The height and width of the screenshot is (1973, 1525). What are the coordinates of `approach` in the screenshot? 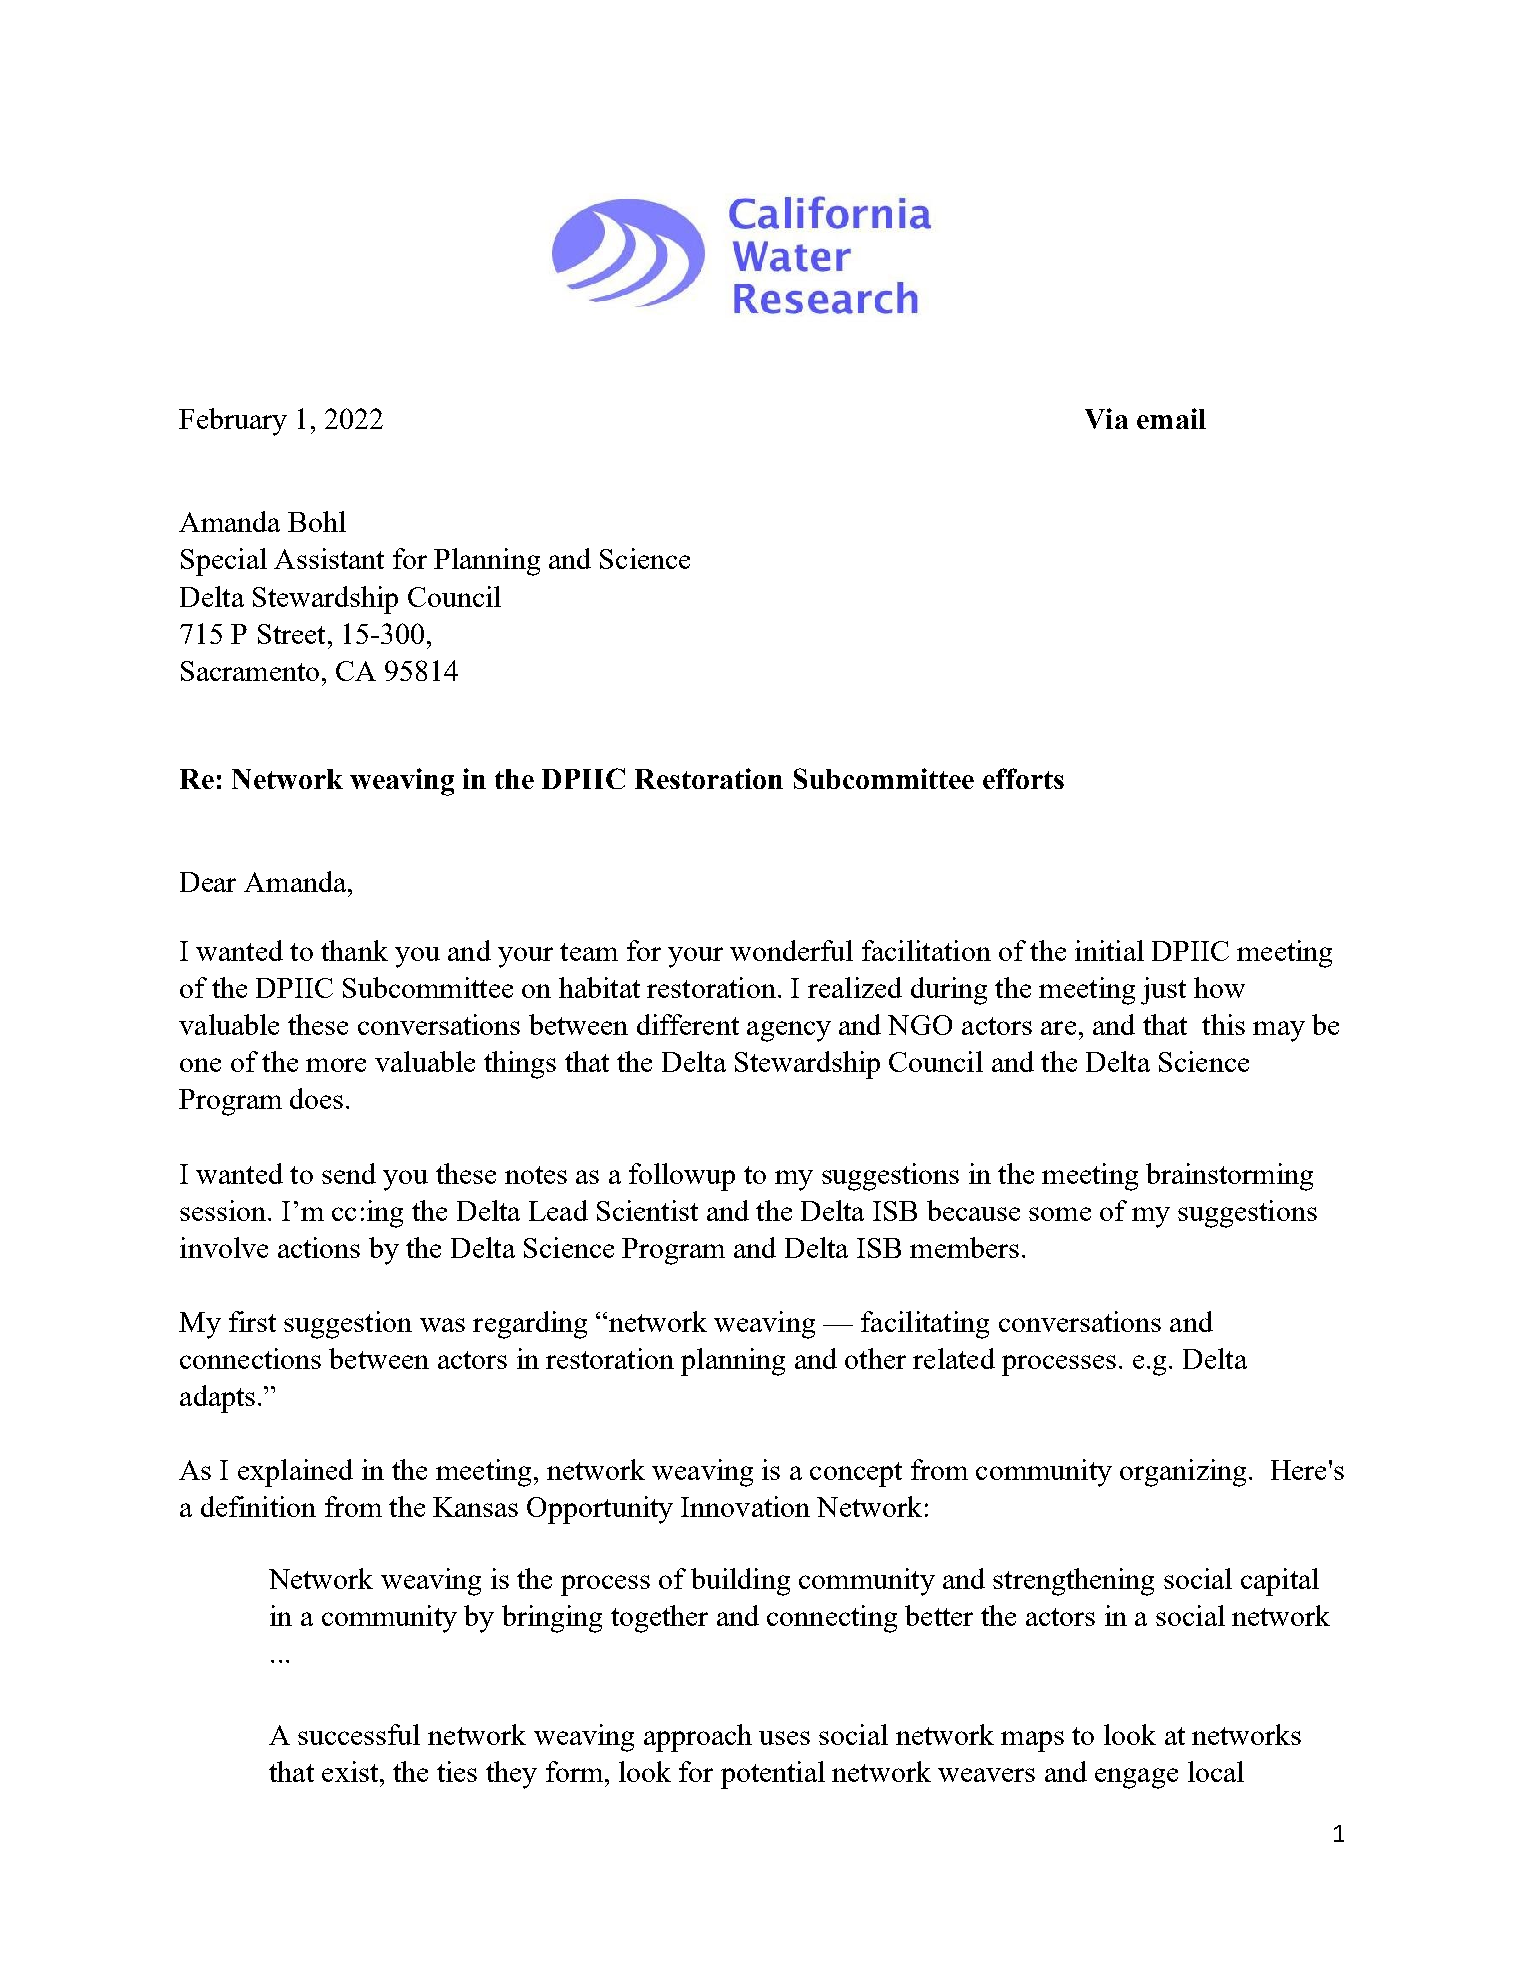 It's located at (698, 1738).
